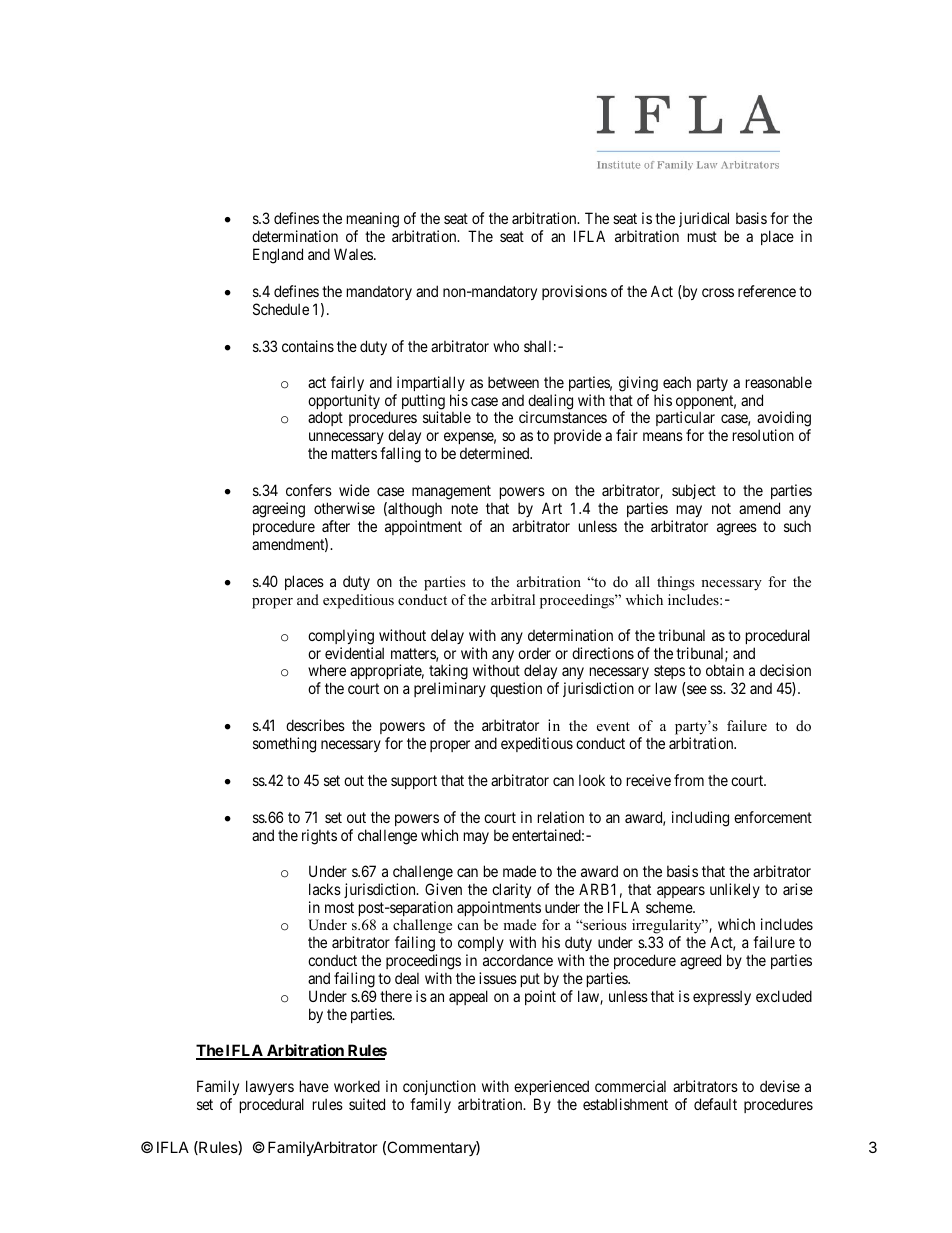 The image size is (952, 1233). What do you see at coordinates (336, 526) in the document?
I see `after` at bounding box center [336, 526].
